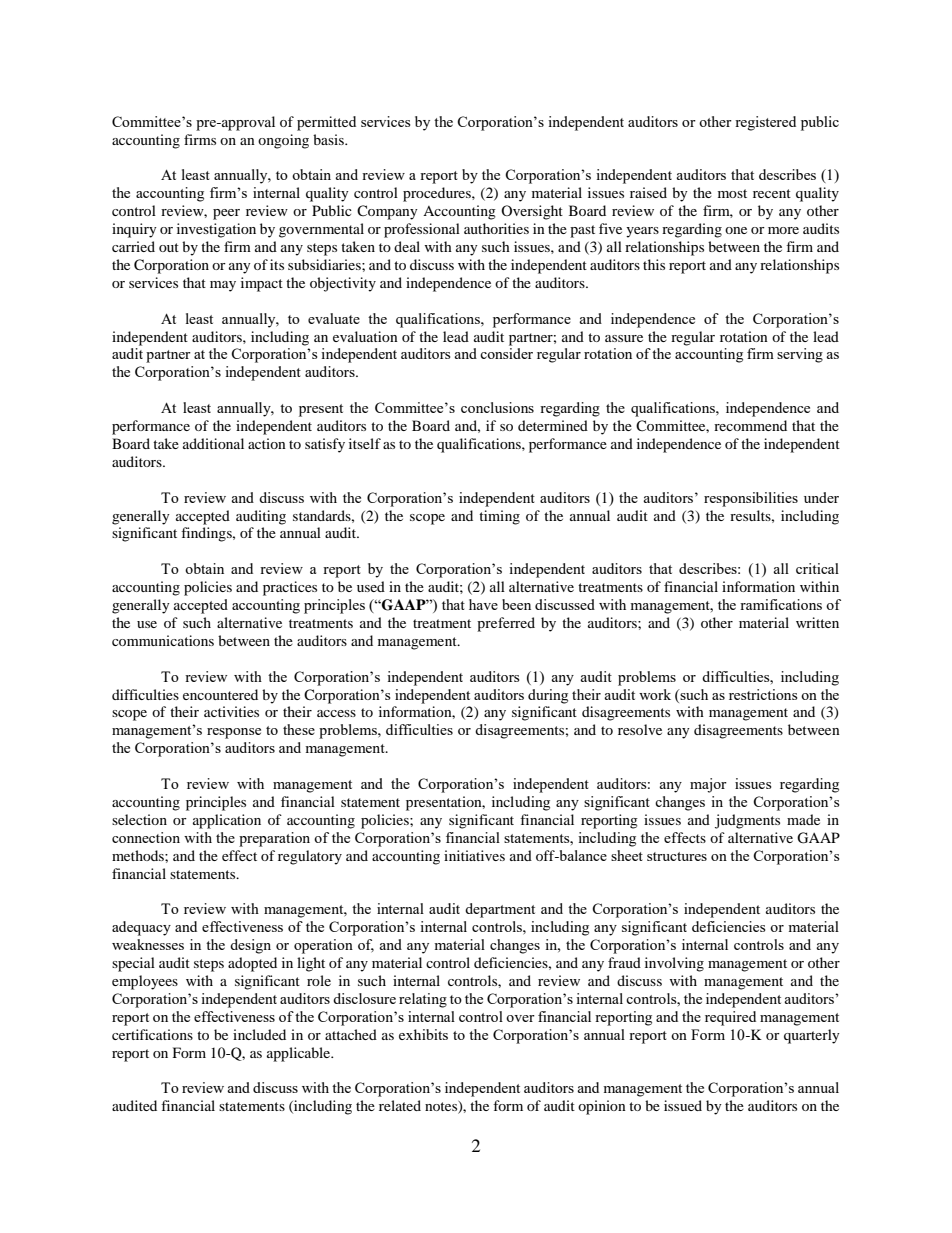  I want to click on recommend, so click(750, 425).
